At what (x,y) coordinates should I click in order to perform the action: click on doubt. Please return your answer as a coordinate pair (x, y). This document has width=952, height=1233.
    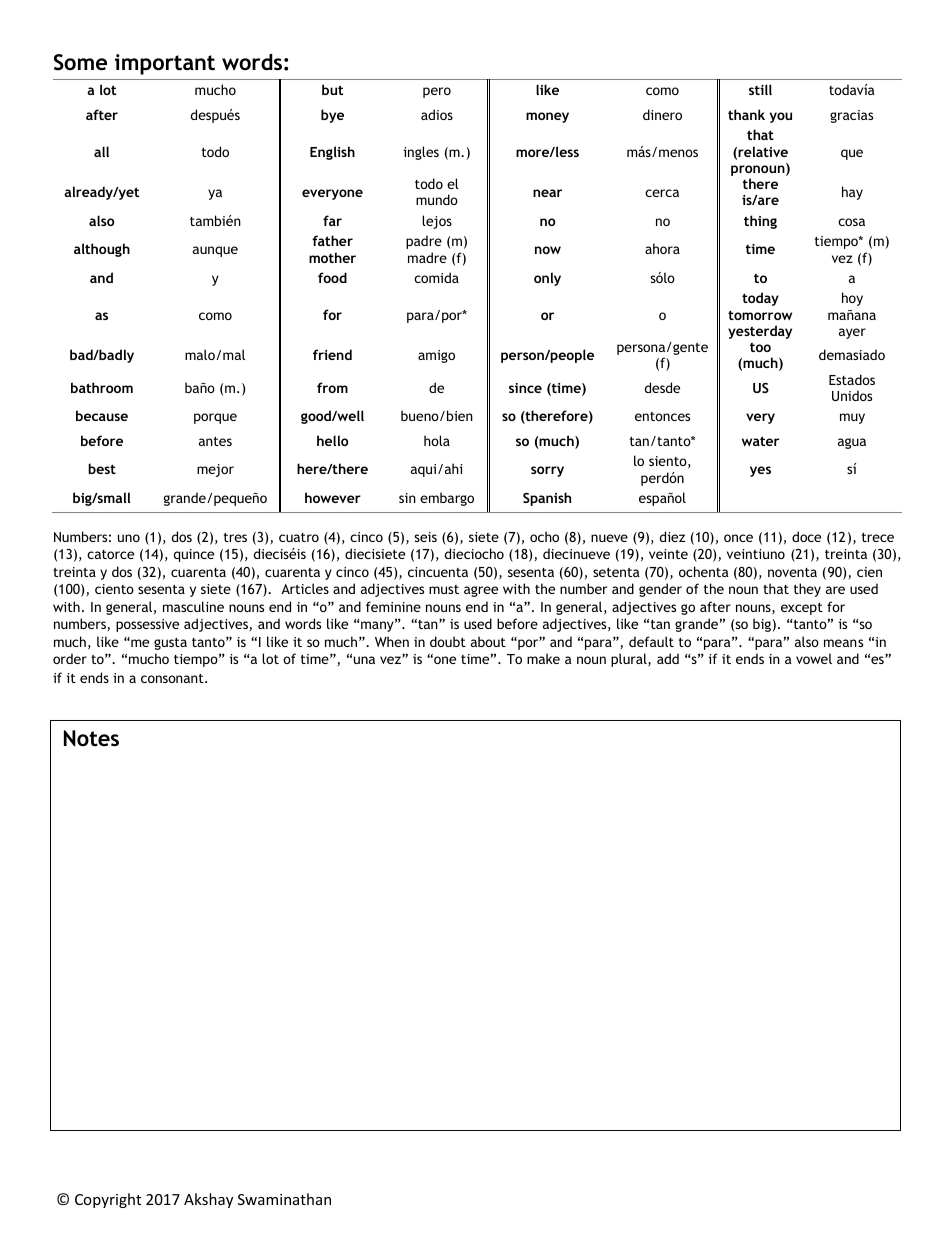
    Looking at the image, I should click on (448, 641).
